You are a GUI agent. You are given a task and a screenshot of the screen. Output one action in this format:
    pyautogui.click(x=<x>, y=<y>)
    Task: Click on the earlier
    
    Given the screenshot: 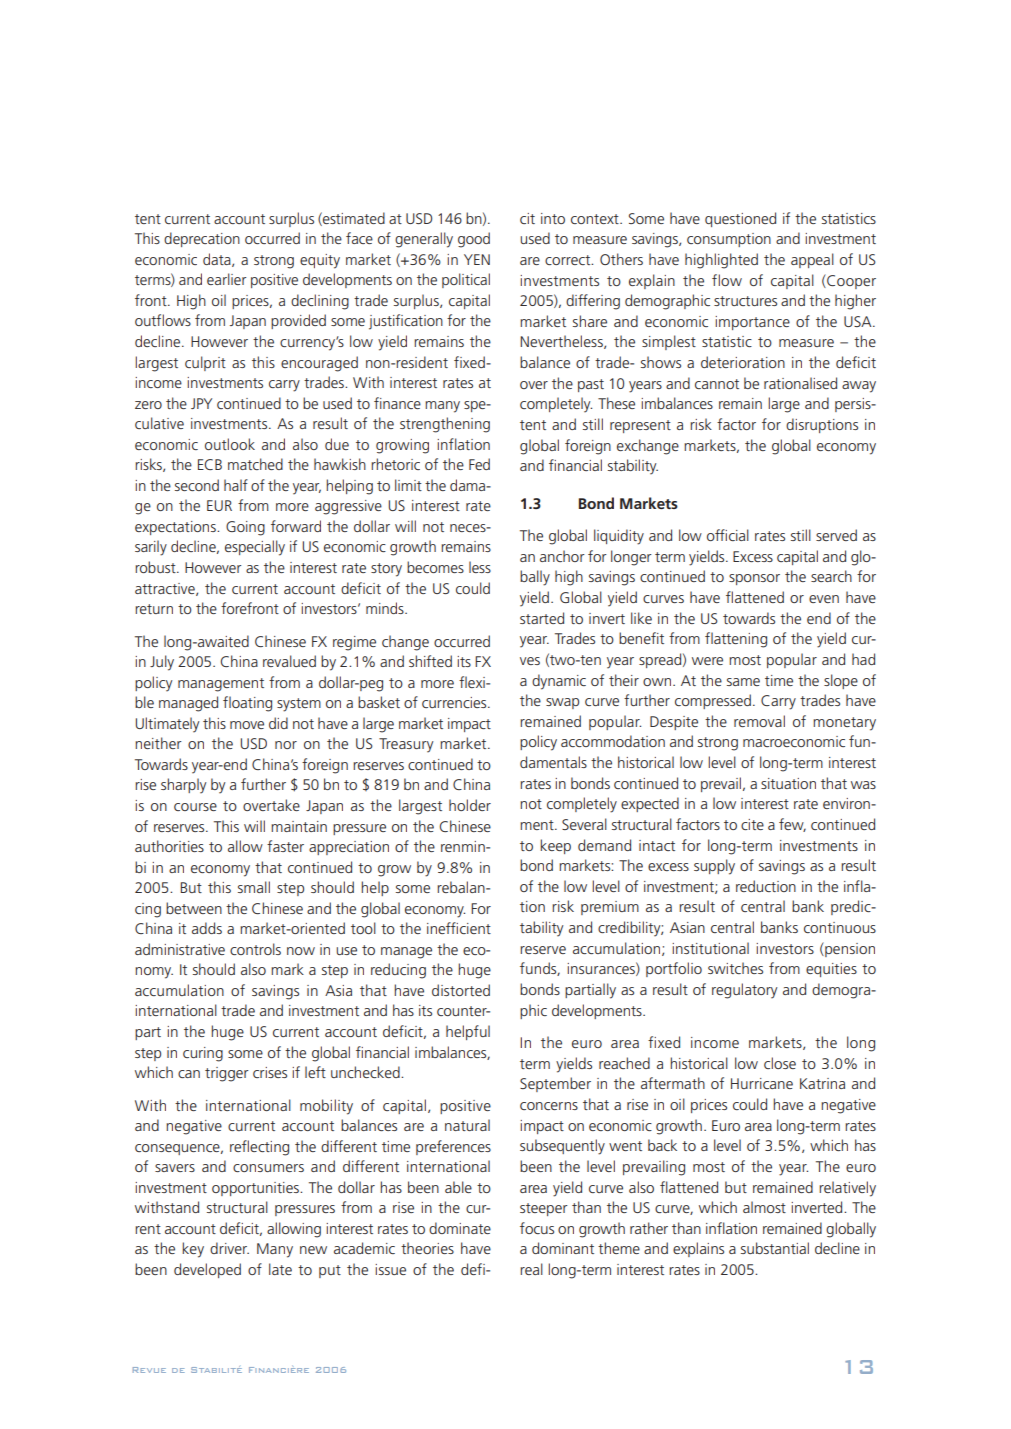 What is the action you would take?
    pyautogui.click(x=226, y=279)
